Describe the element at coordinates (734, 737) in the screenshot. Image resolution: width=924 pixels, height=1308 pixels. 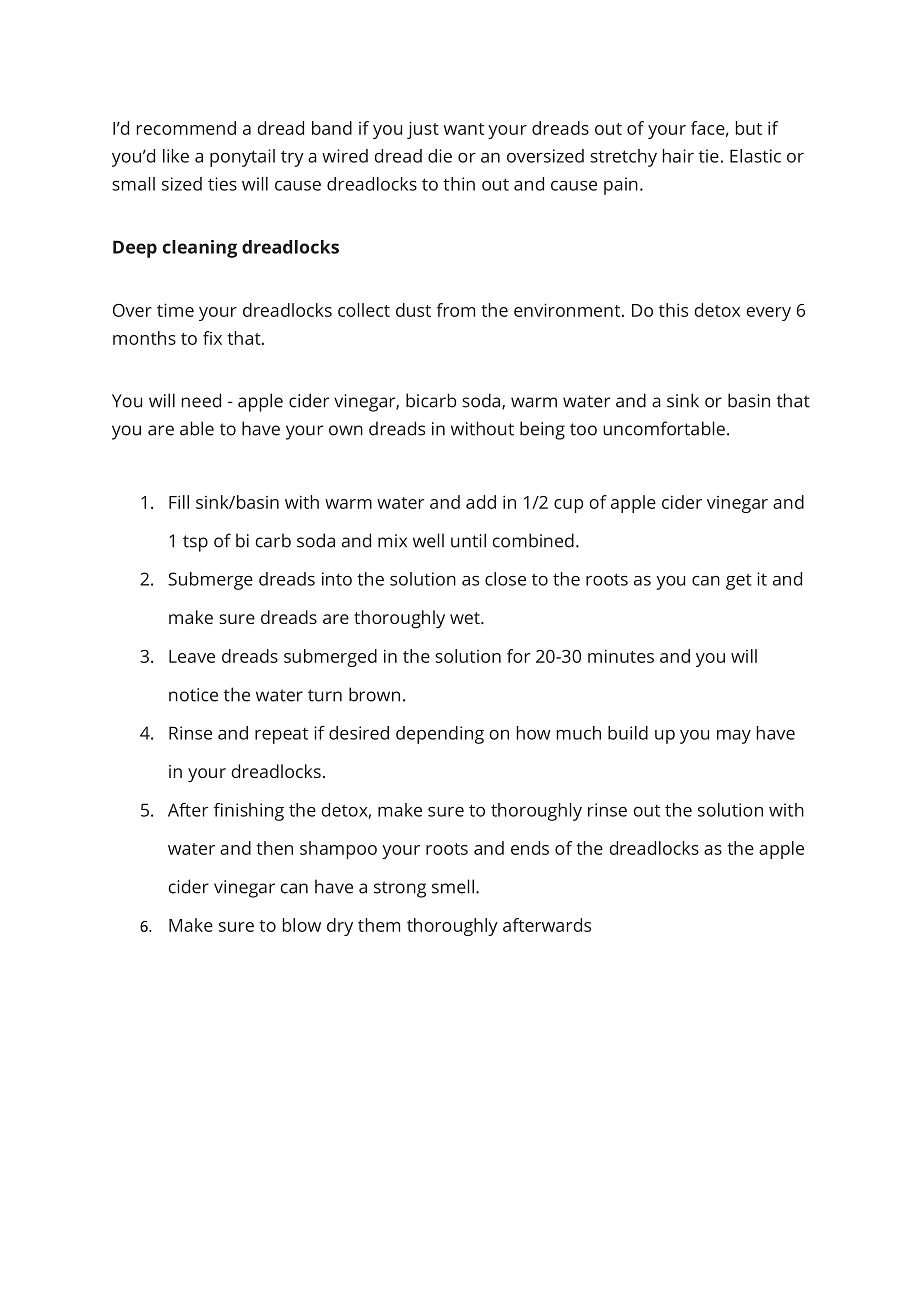
I see `may` at that location.
